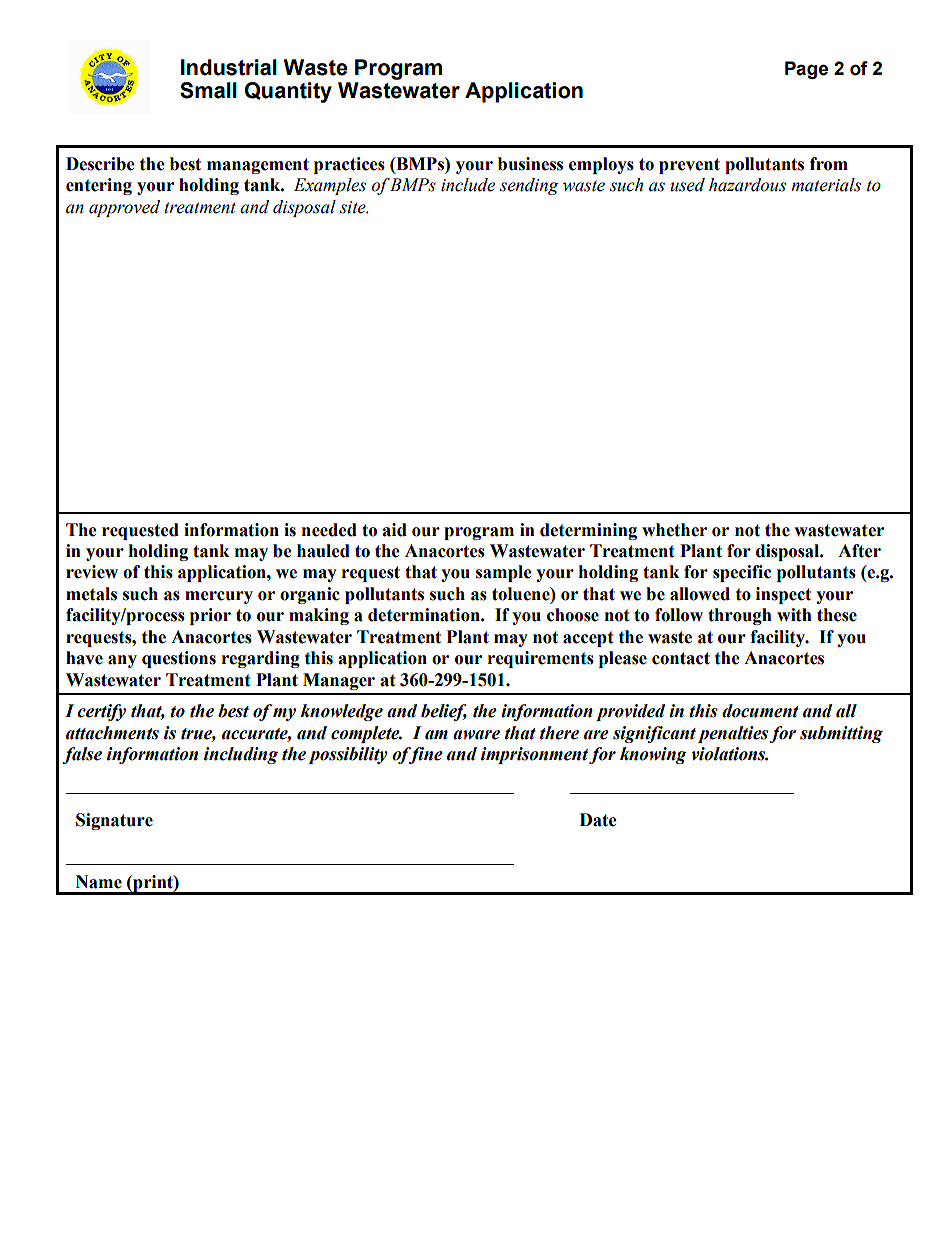 This page has width=952, height=1233. I want to click on include, so click(468, 185).
